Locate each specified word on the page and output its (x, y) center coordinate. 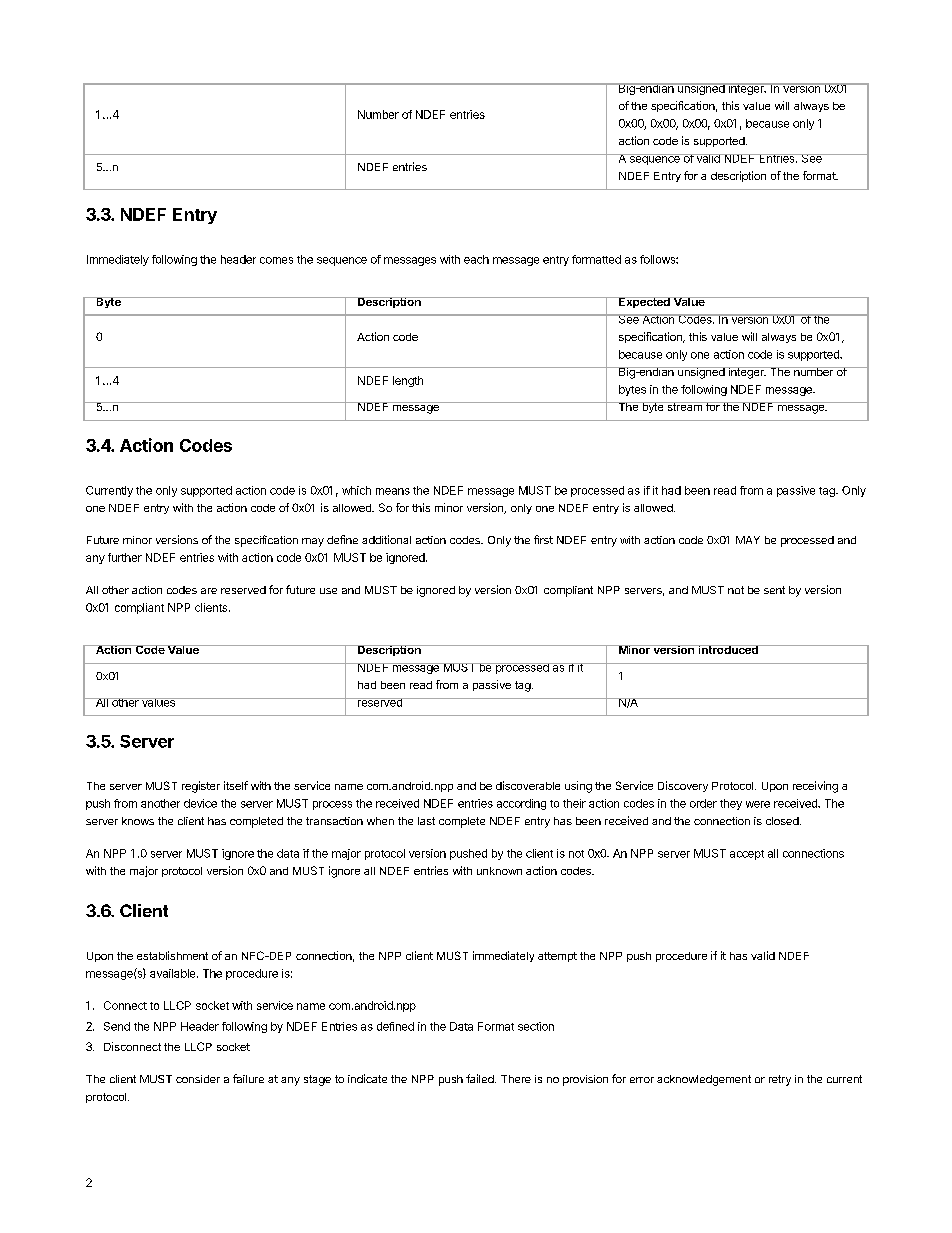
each (476, 259)
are (209, 591)
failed (481, 1078)
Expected (644, 302)
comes (276, 260)
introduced (728, 649)
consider (198, 1079)
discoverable (528, 785)
